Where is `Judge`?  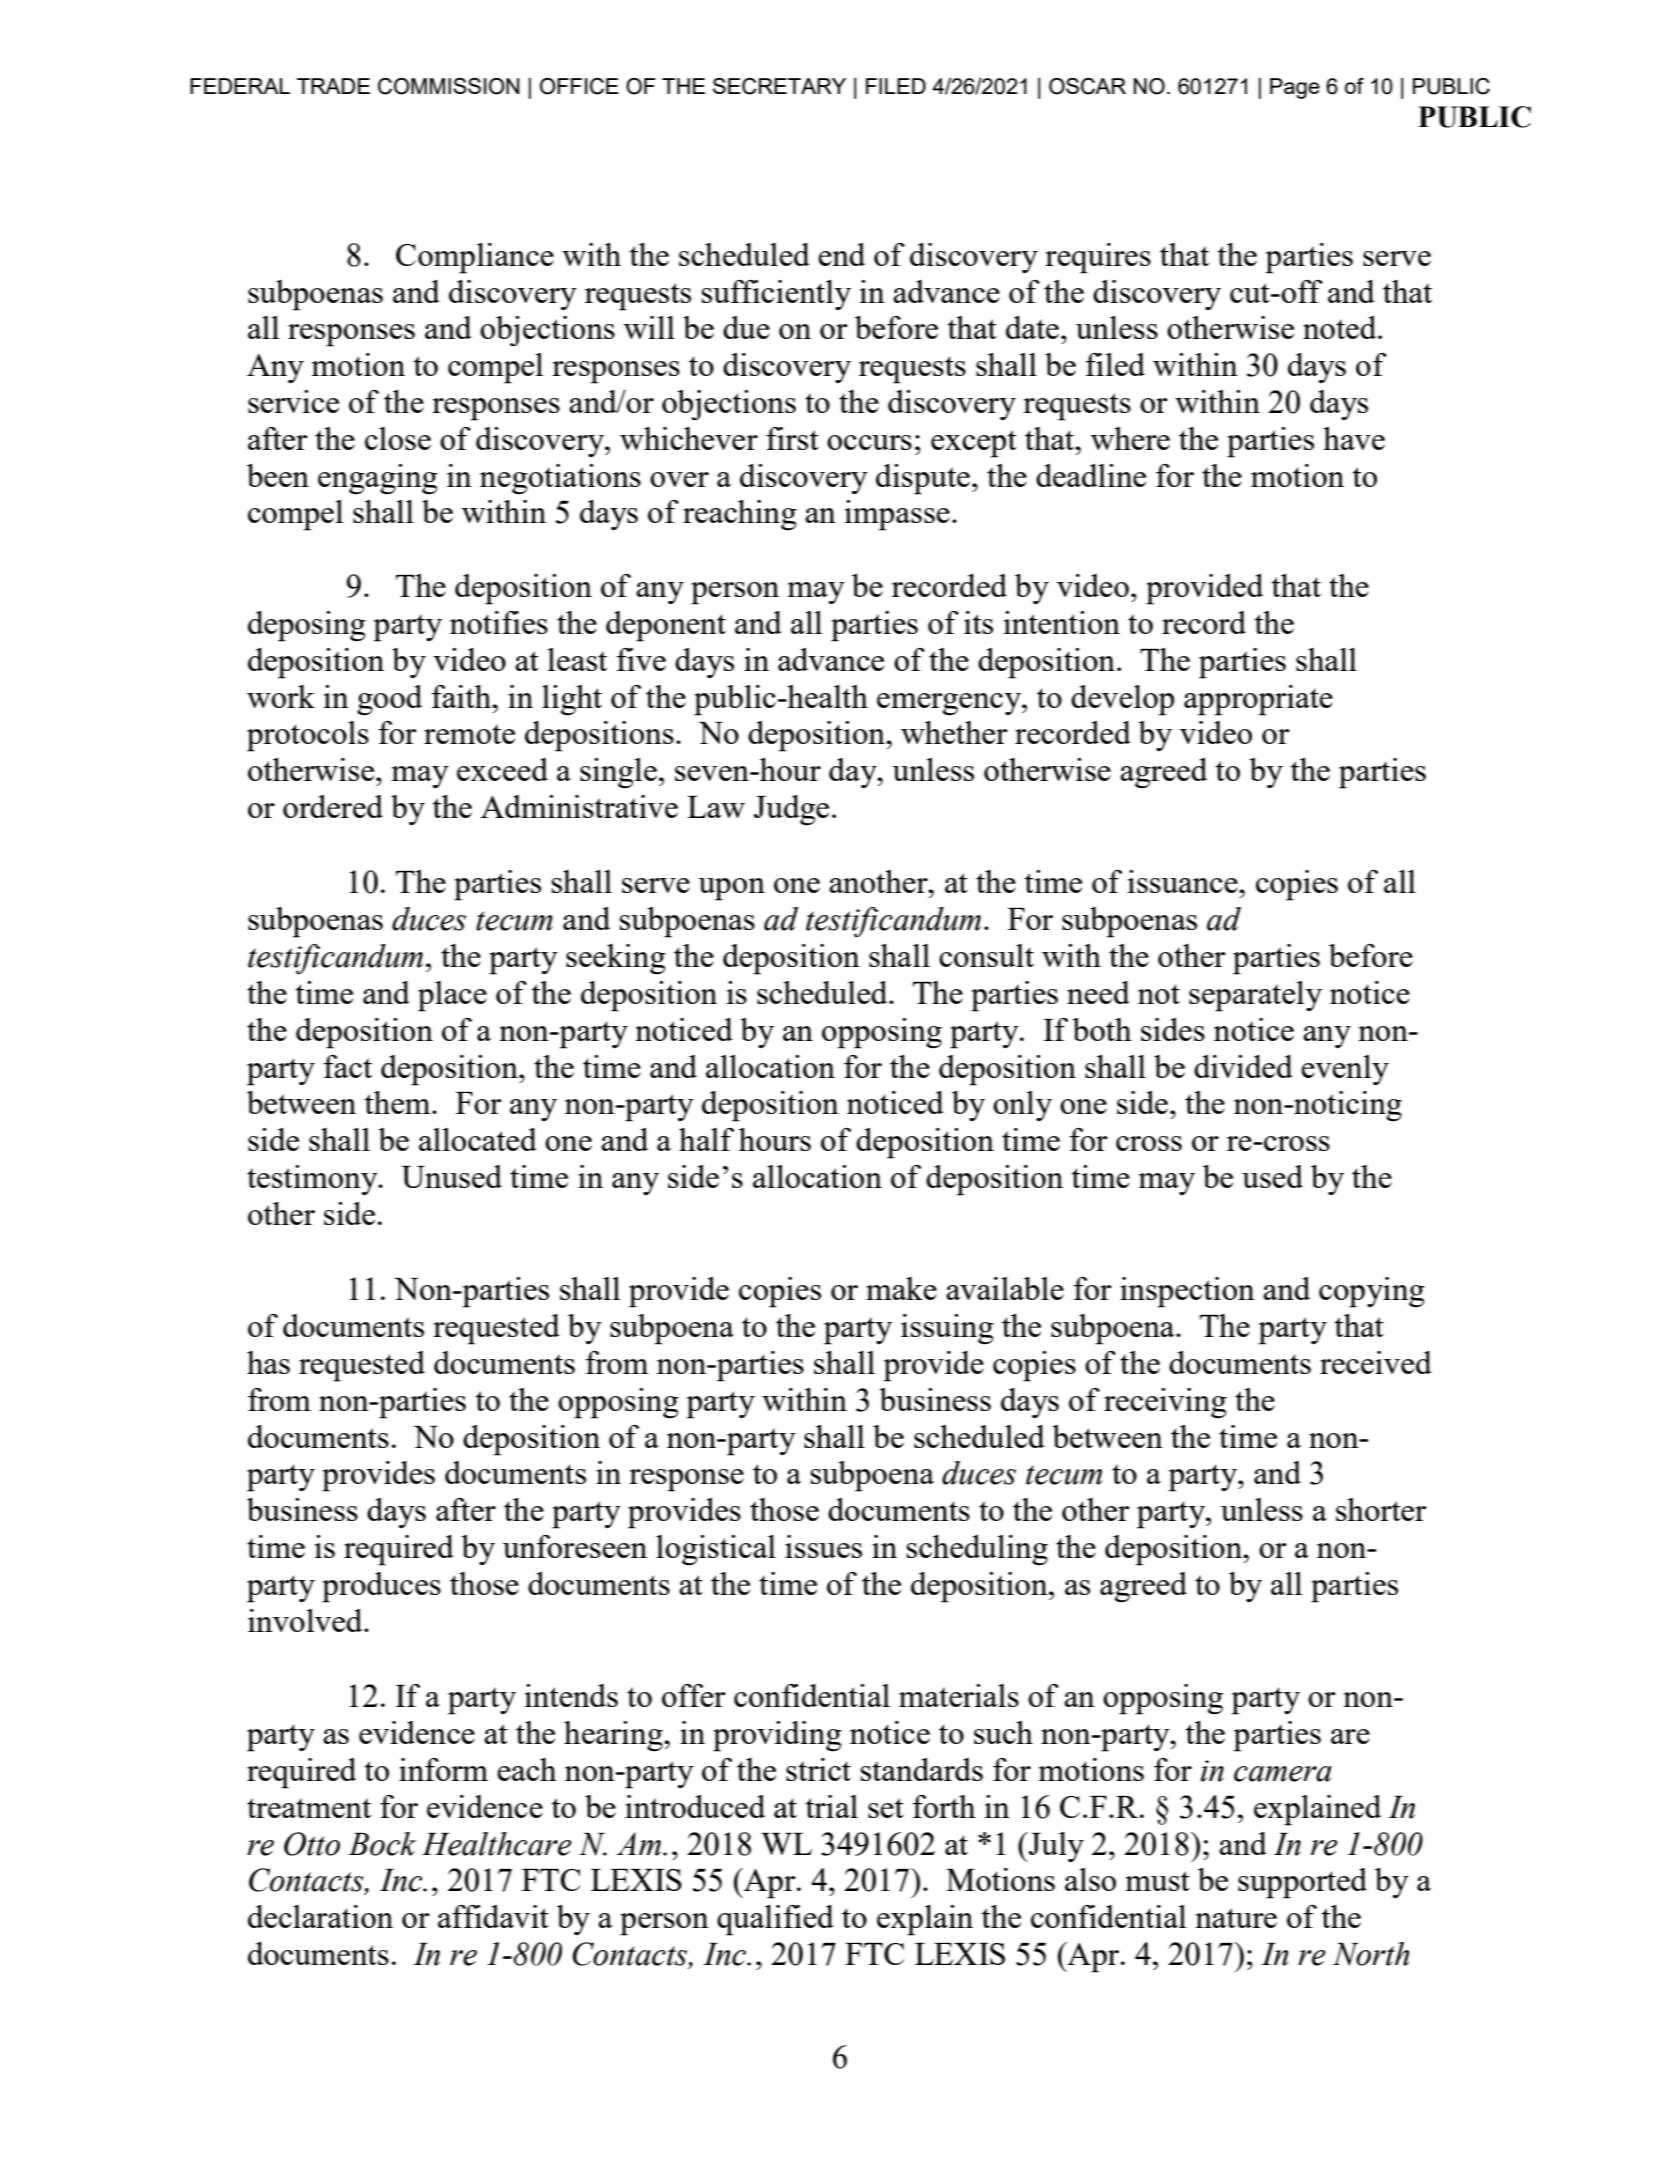
Judge is located at coordinates (791, 810).
